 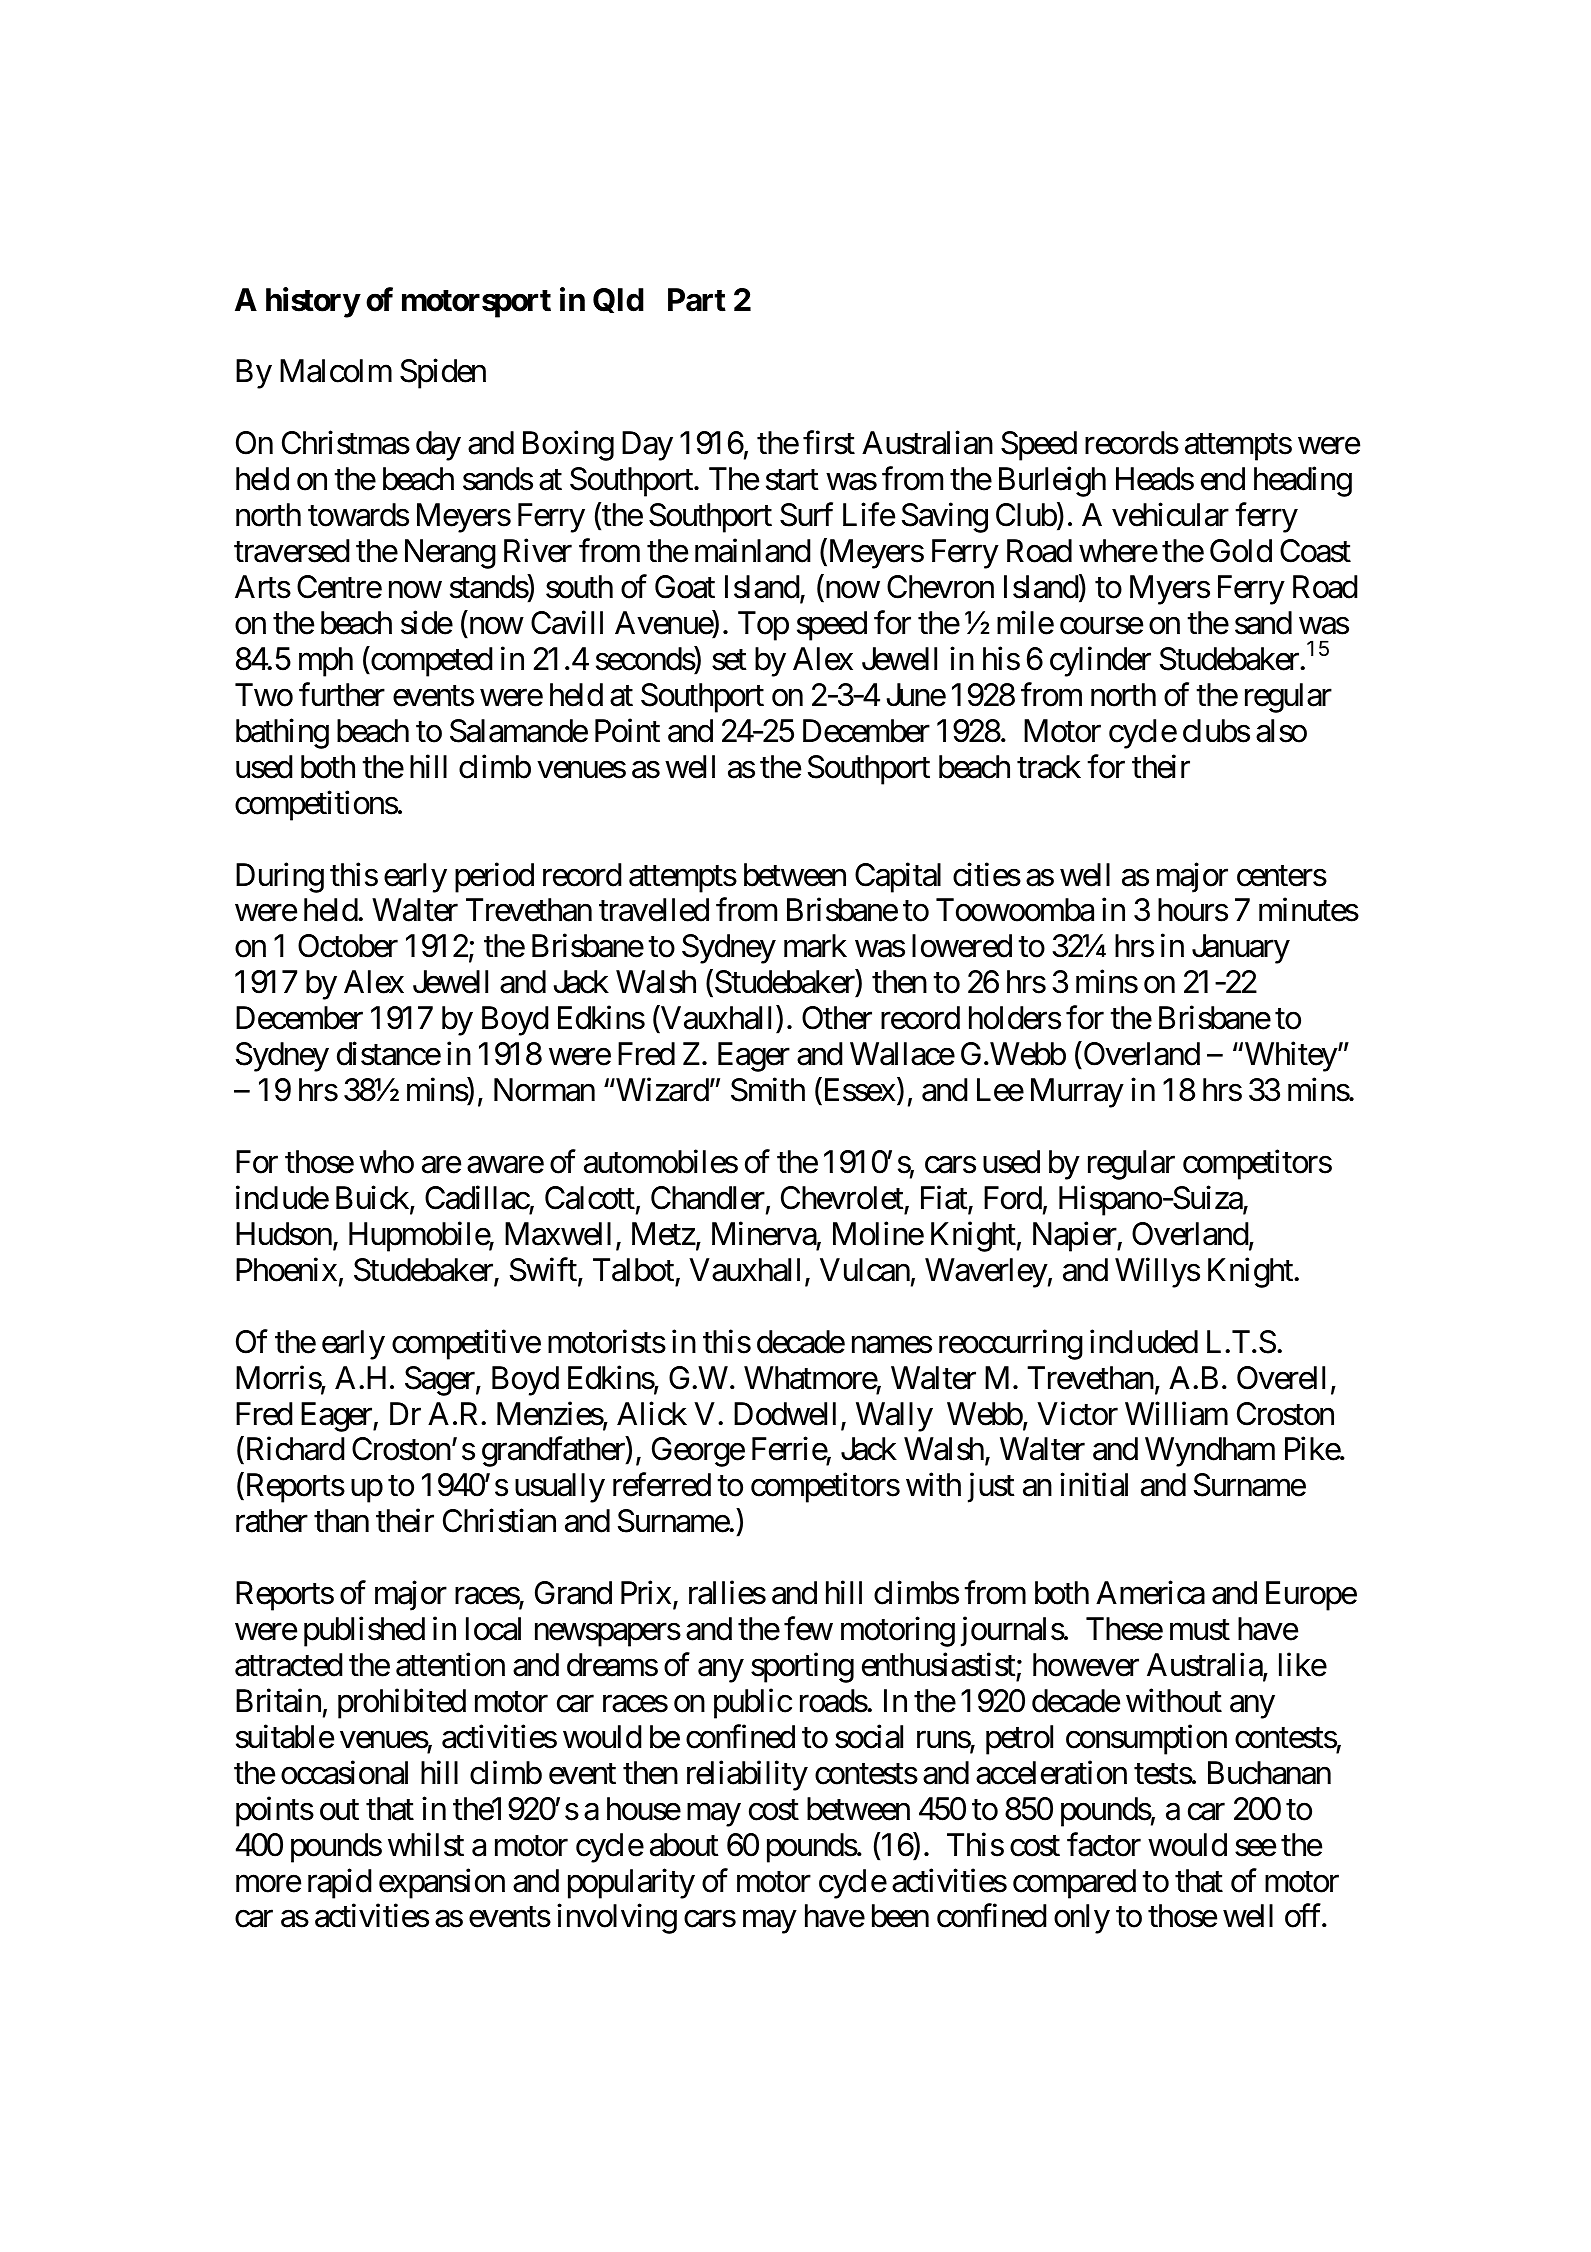 I want to click on about, so click(x=684, y=1845).
